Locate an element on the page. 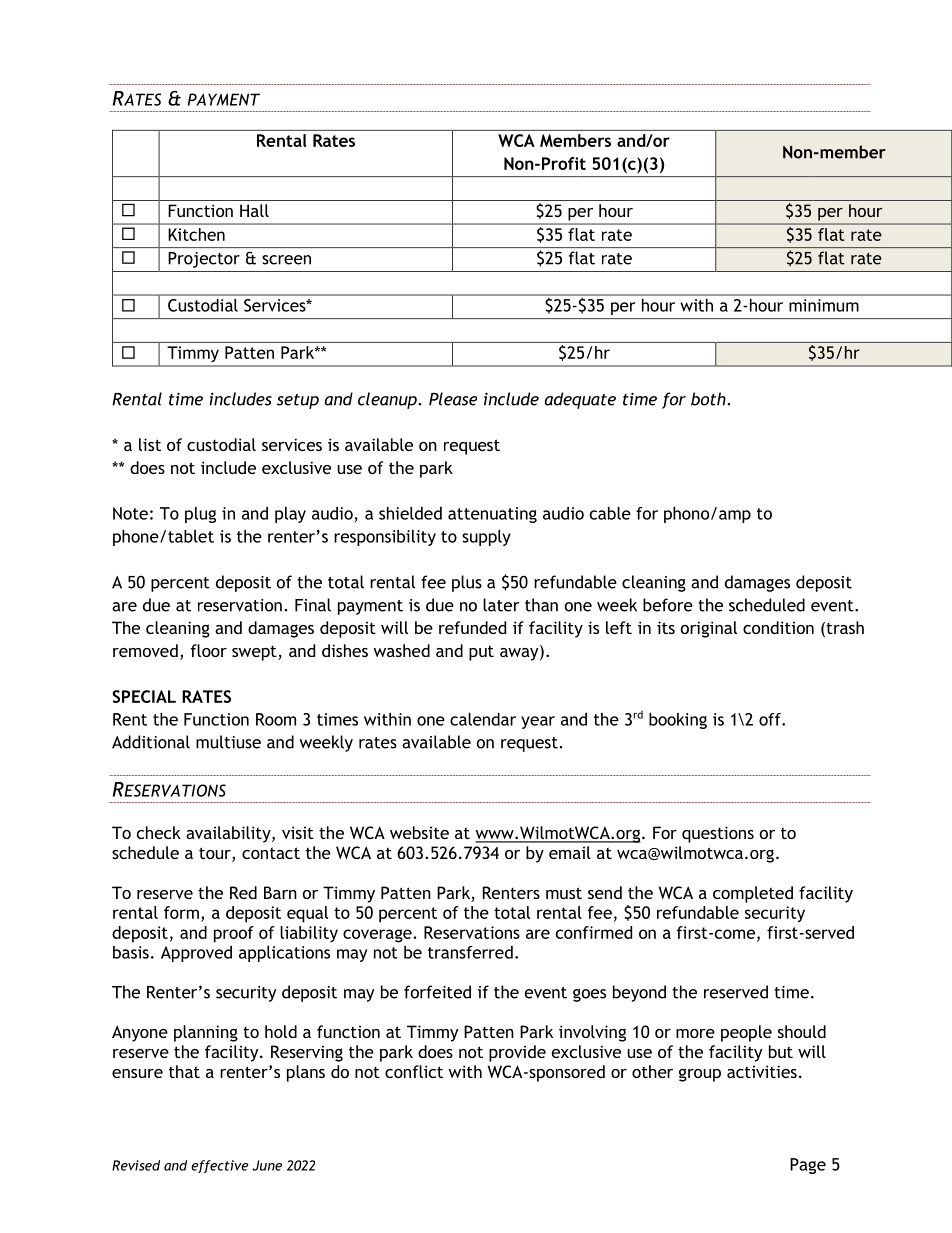 This image has height=1233, width=952. off is located at coordinates (771, 719).
